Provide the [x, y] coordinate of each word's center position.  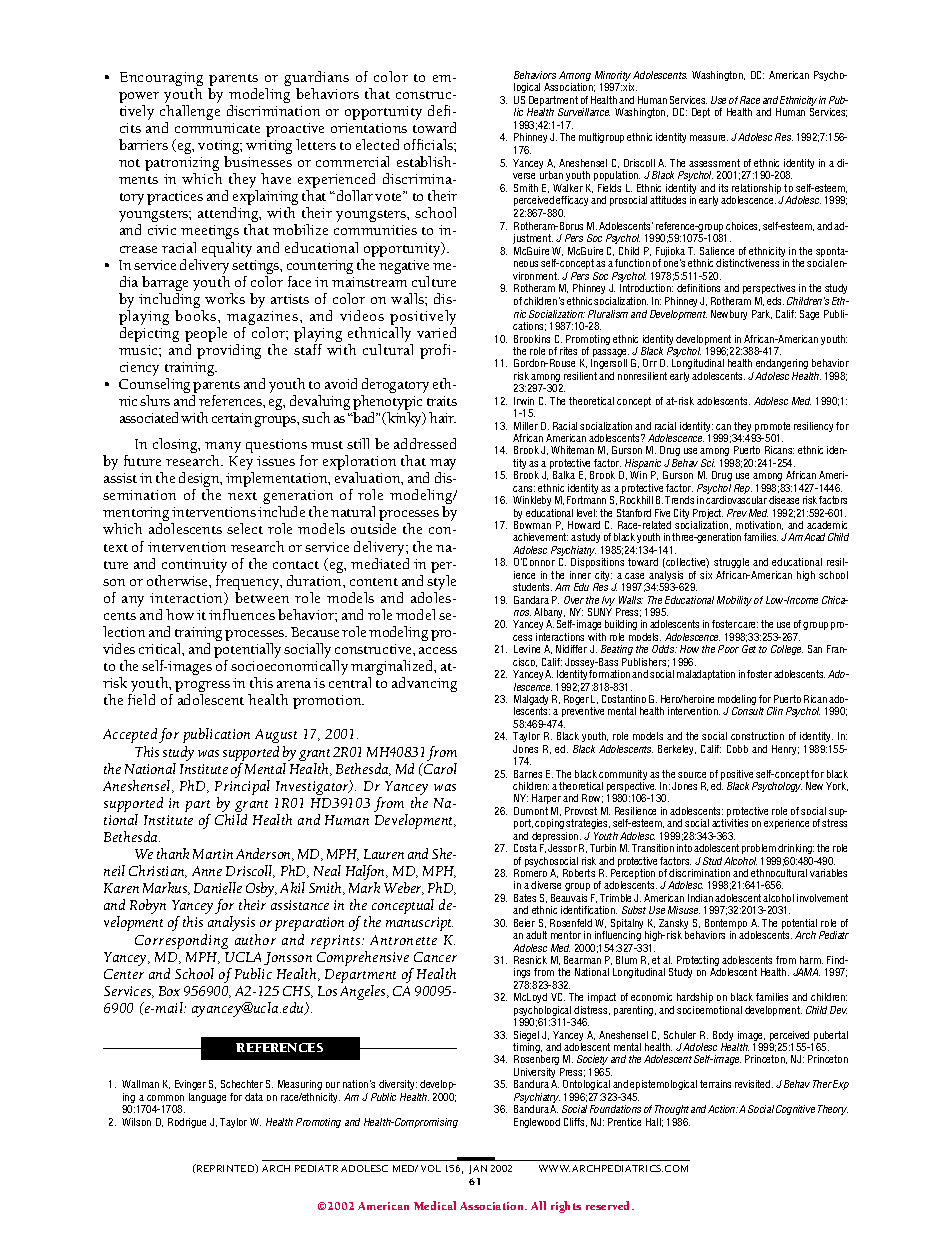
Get [749, 649]
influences [242, 614]
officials [429, 144]
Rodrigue [187, 1123]
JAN [478, 1169]
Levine [527, 649]
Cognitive [795, 1110]
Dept [701, 113]
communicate [217, 128]
